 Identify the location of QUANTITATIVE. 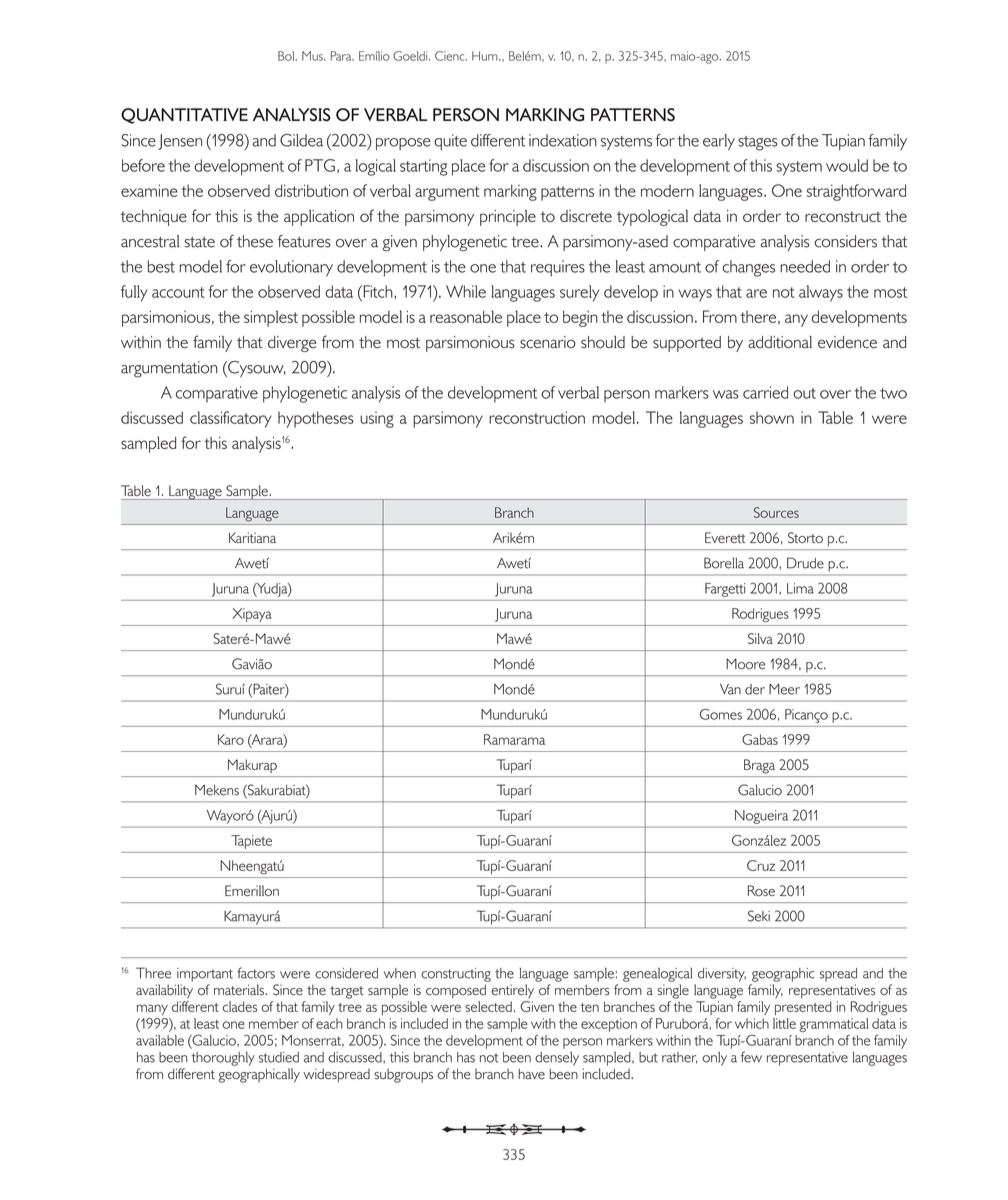
(184, 116).
